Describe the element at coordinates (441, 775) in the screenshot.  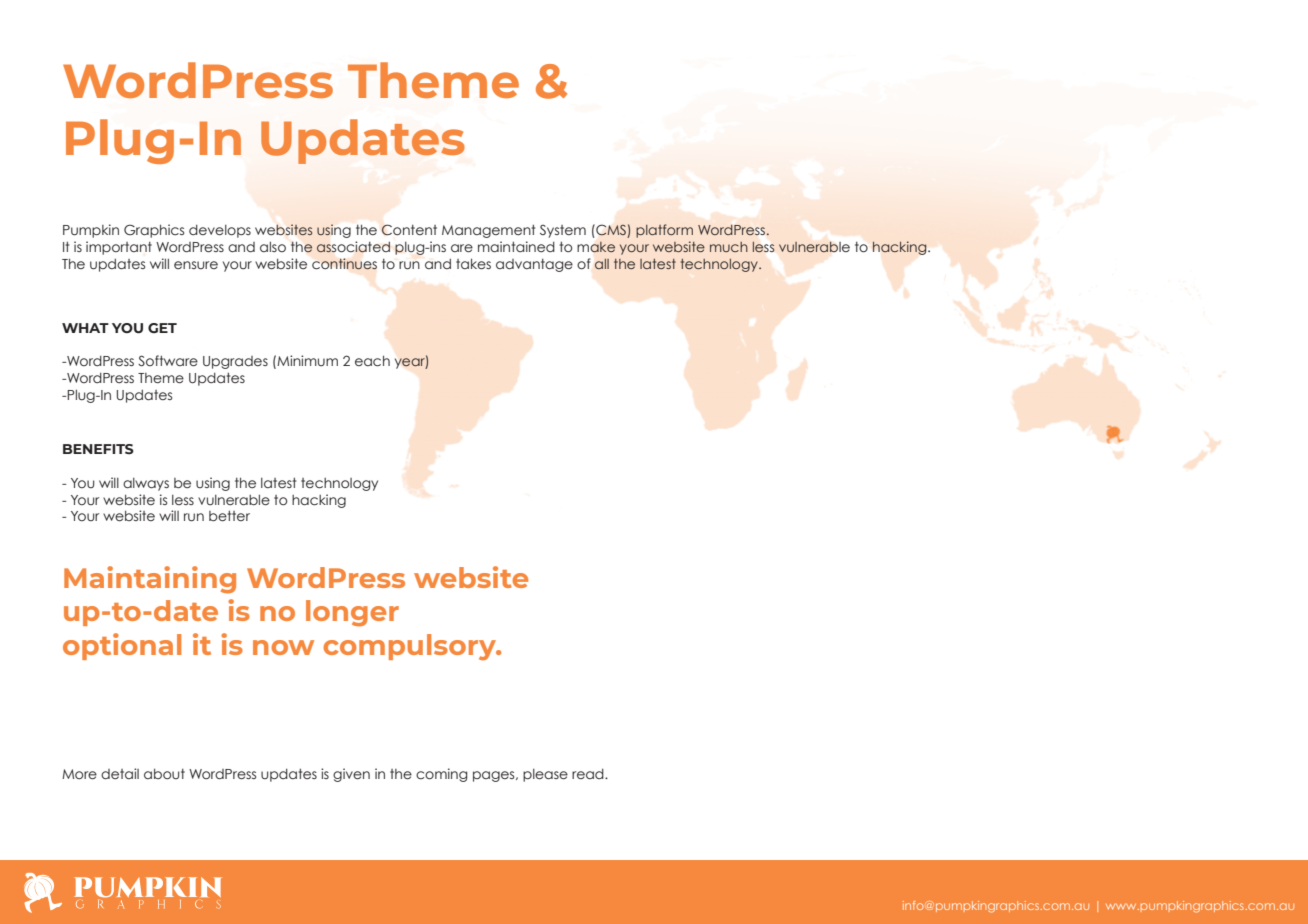
I see `coming` at that location.
